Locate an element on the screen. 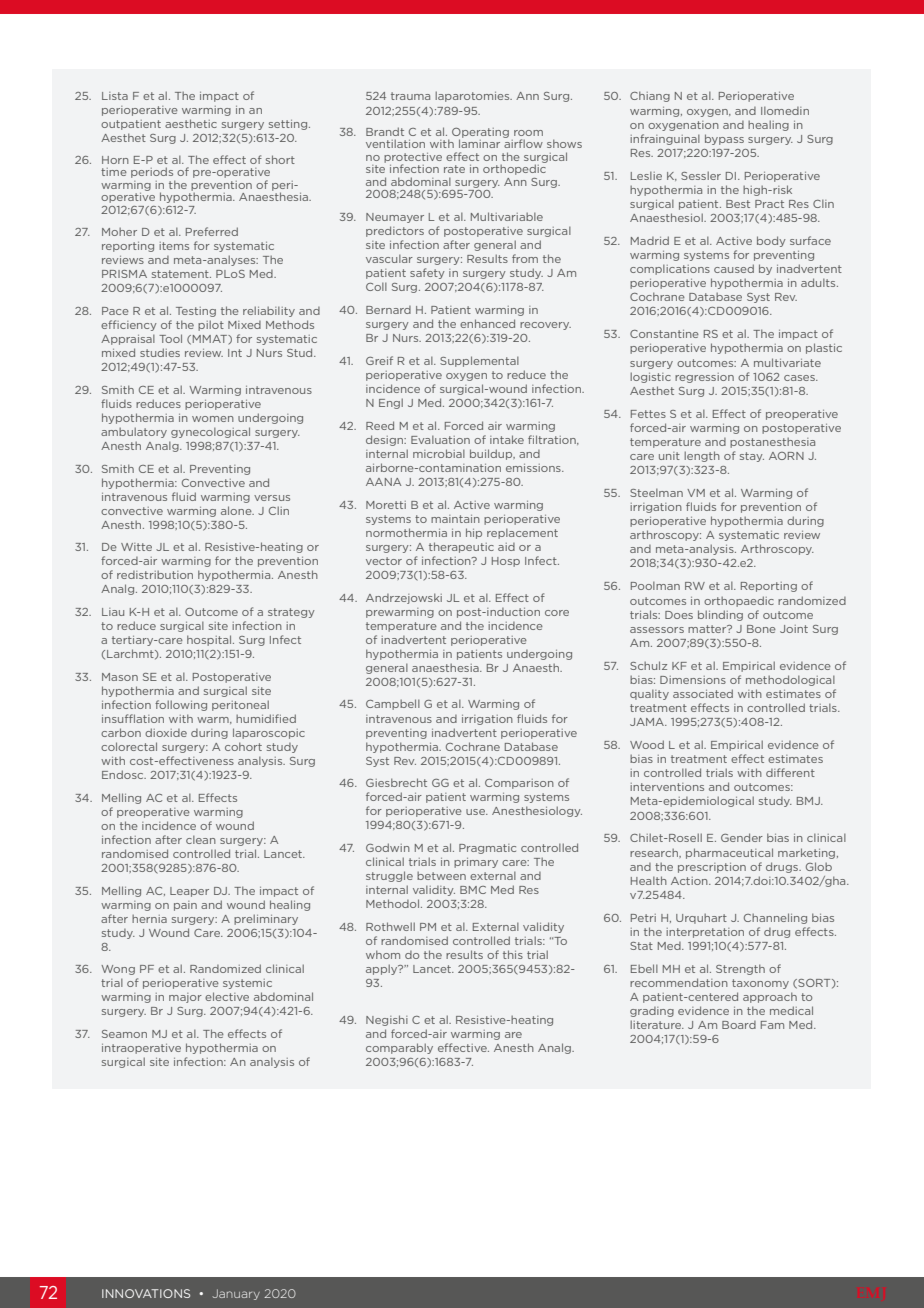  following is located at coordinates (181, 705).
